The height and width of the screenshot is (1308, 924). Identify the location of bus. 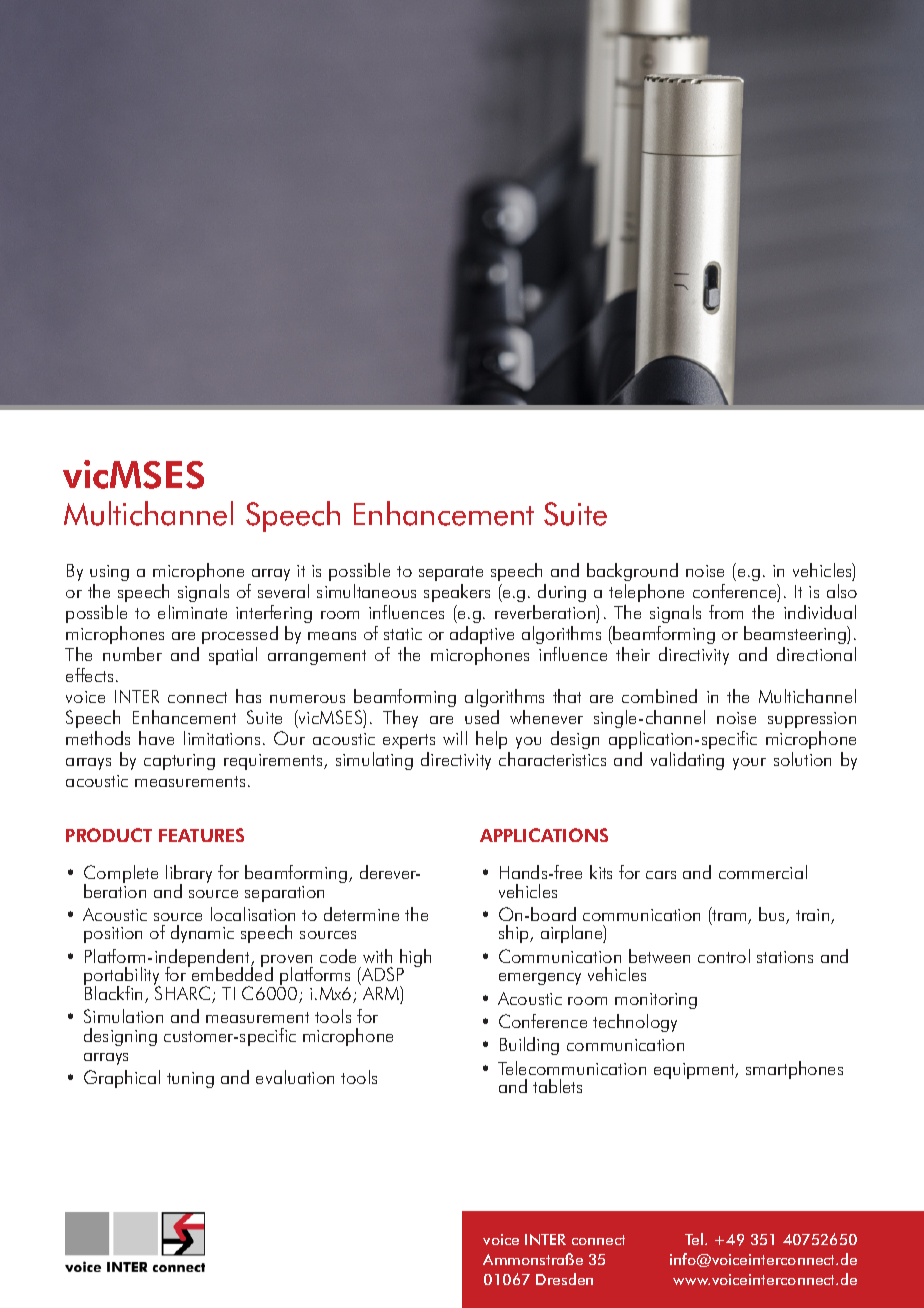
(773, 915).
